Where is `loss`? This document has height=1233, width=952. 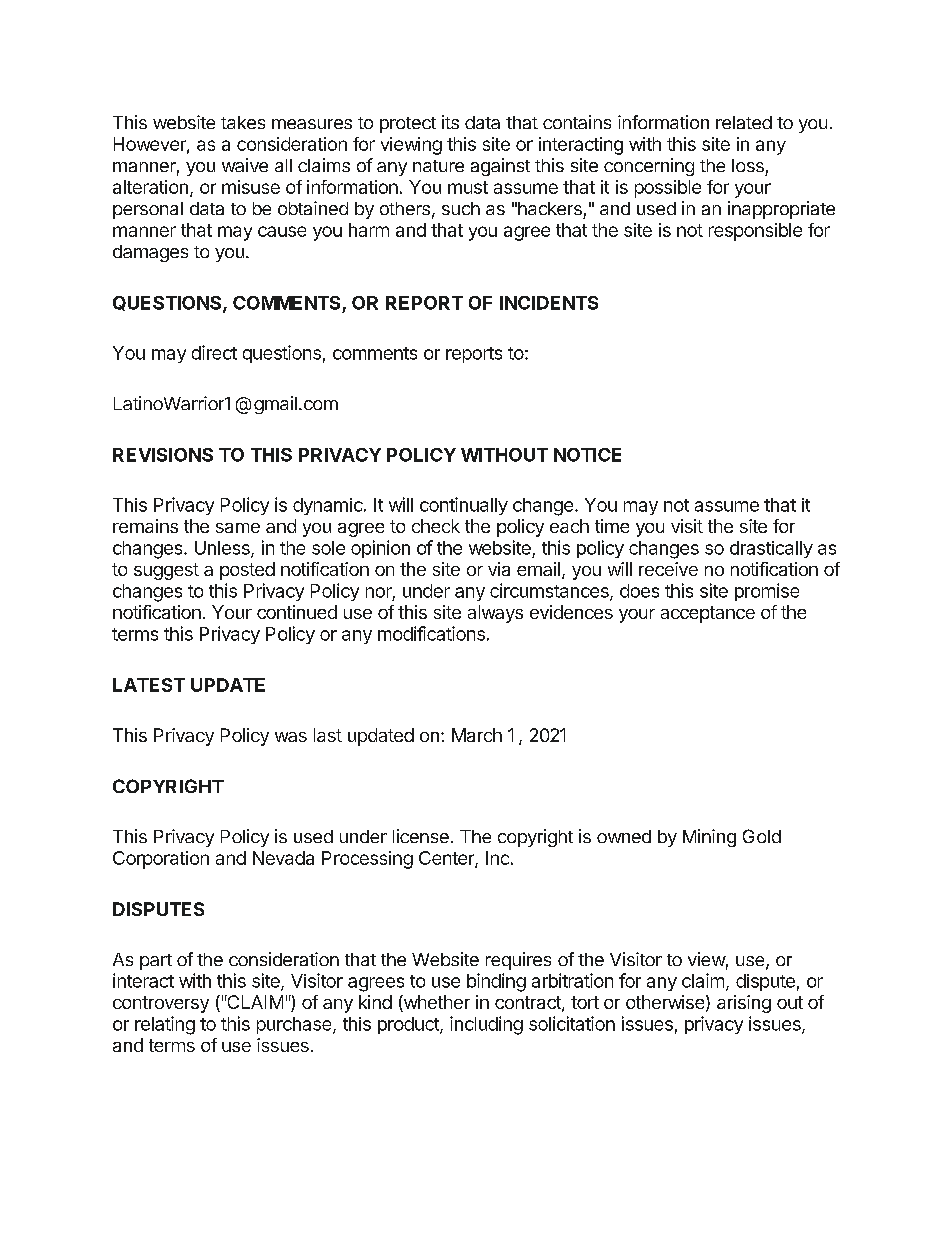 loss is located at coordinates (748, 165).
